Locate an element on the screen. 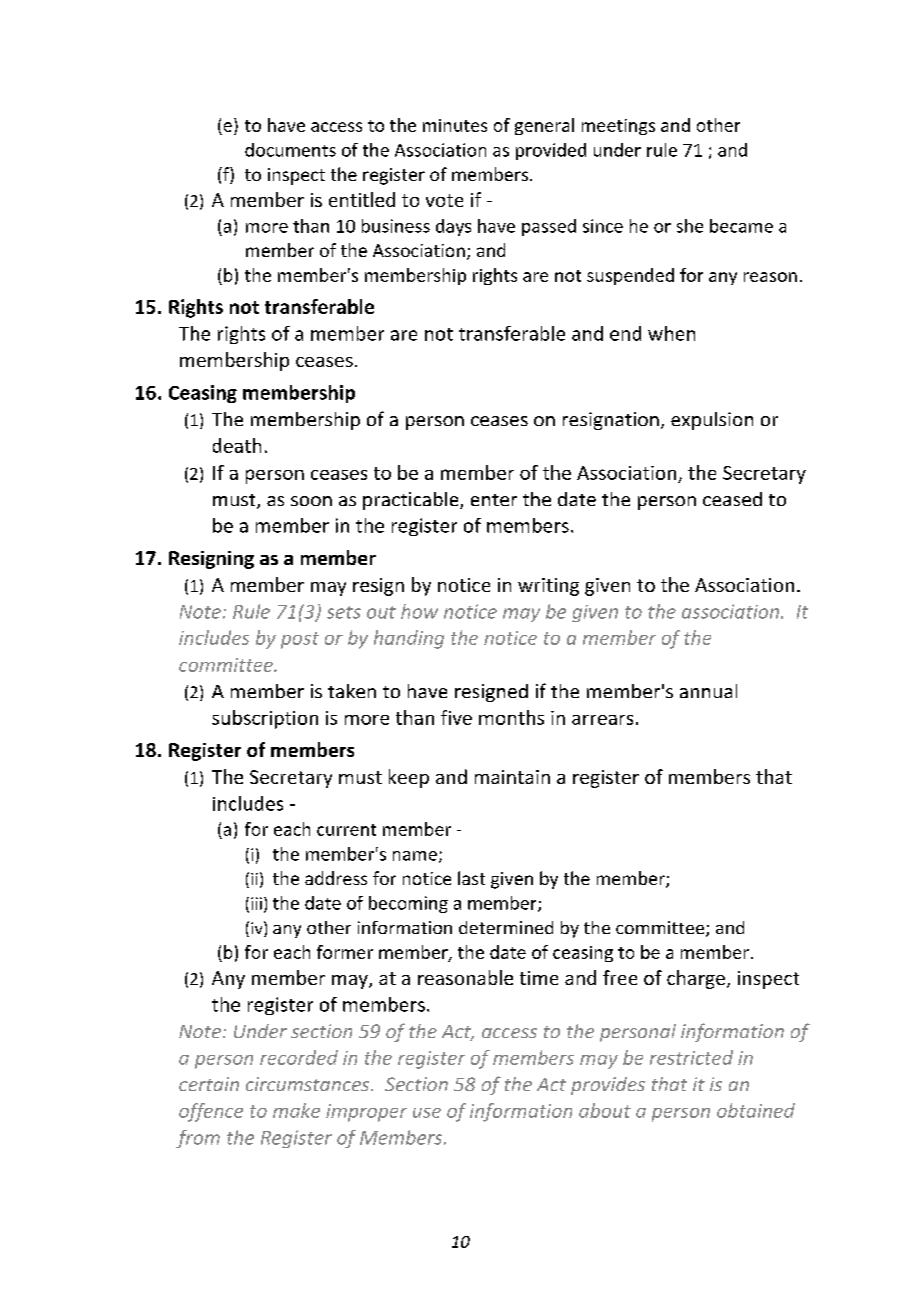 This screenshot has width=924, height=1308. make is located at coordinates (296, 1110).
